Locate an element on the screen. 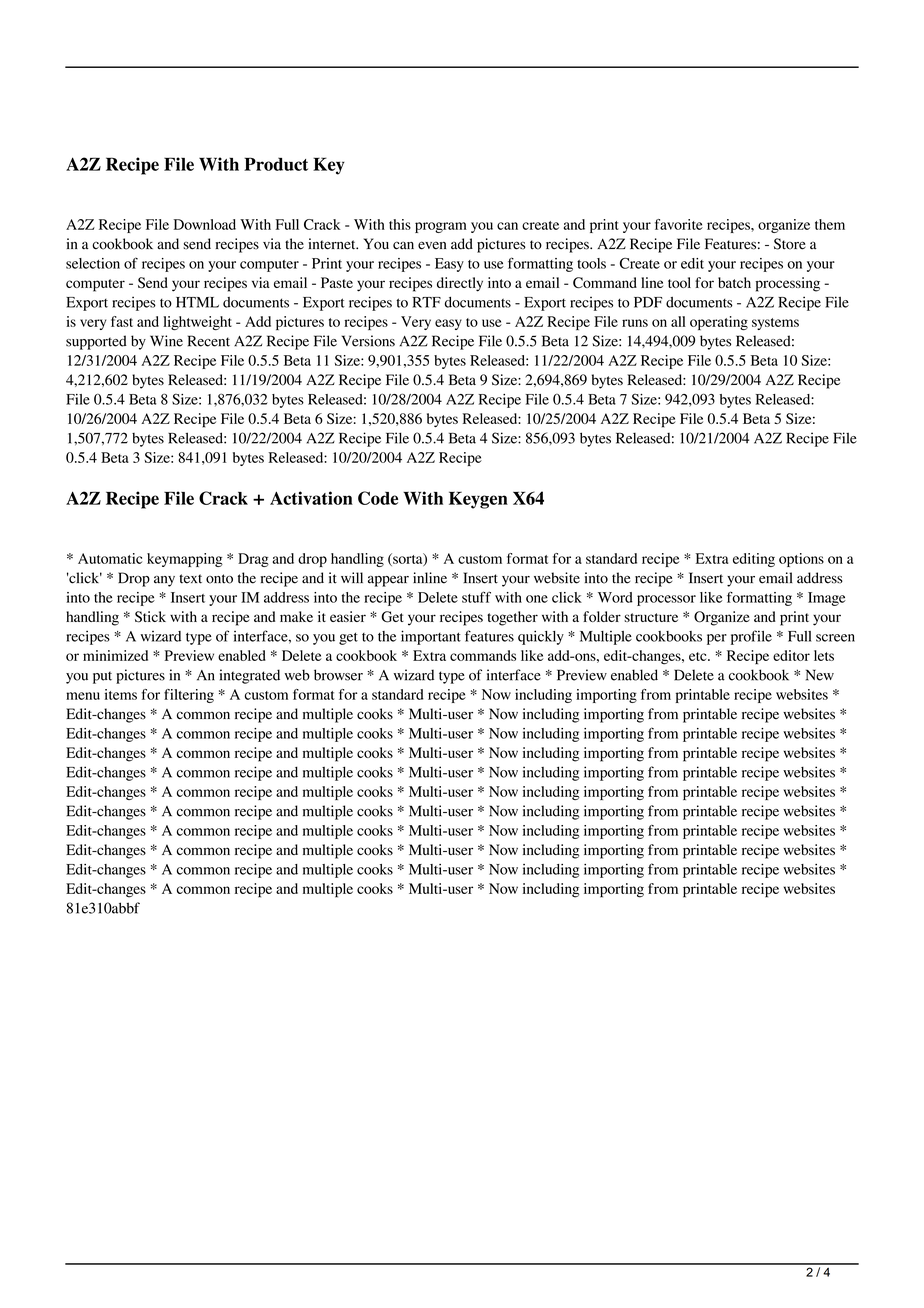 This screenshot has height=1308, width=924. New is located at coordinates (820, 675).
